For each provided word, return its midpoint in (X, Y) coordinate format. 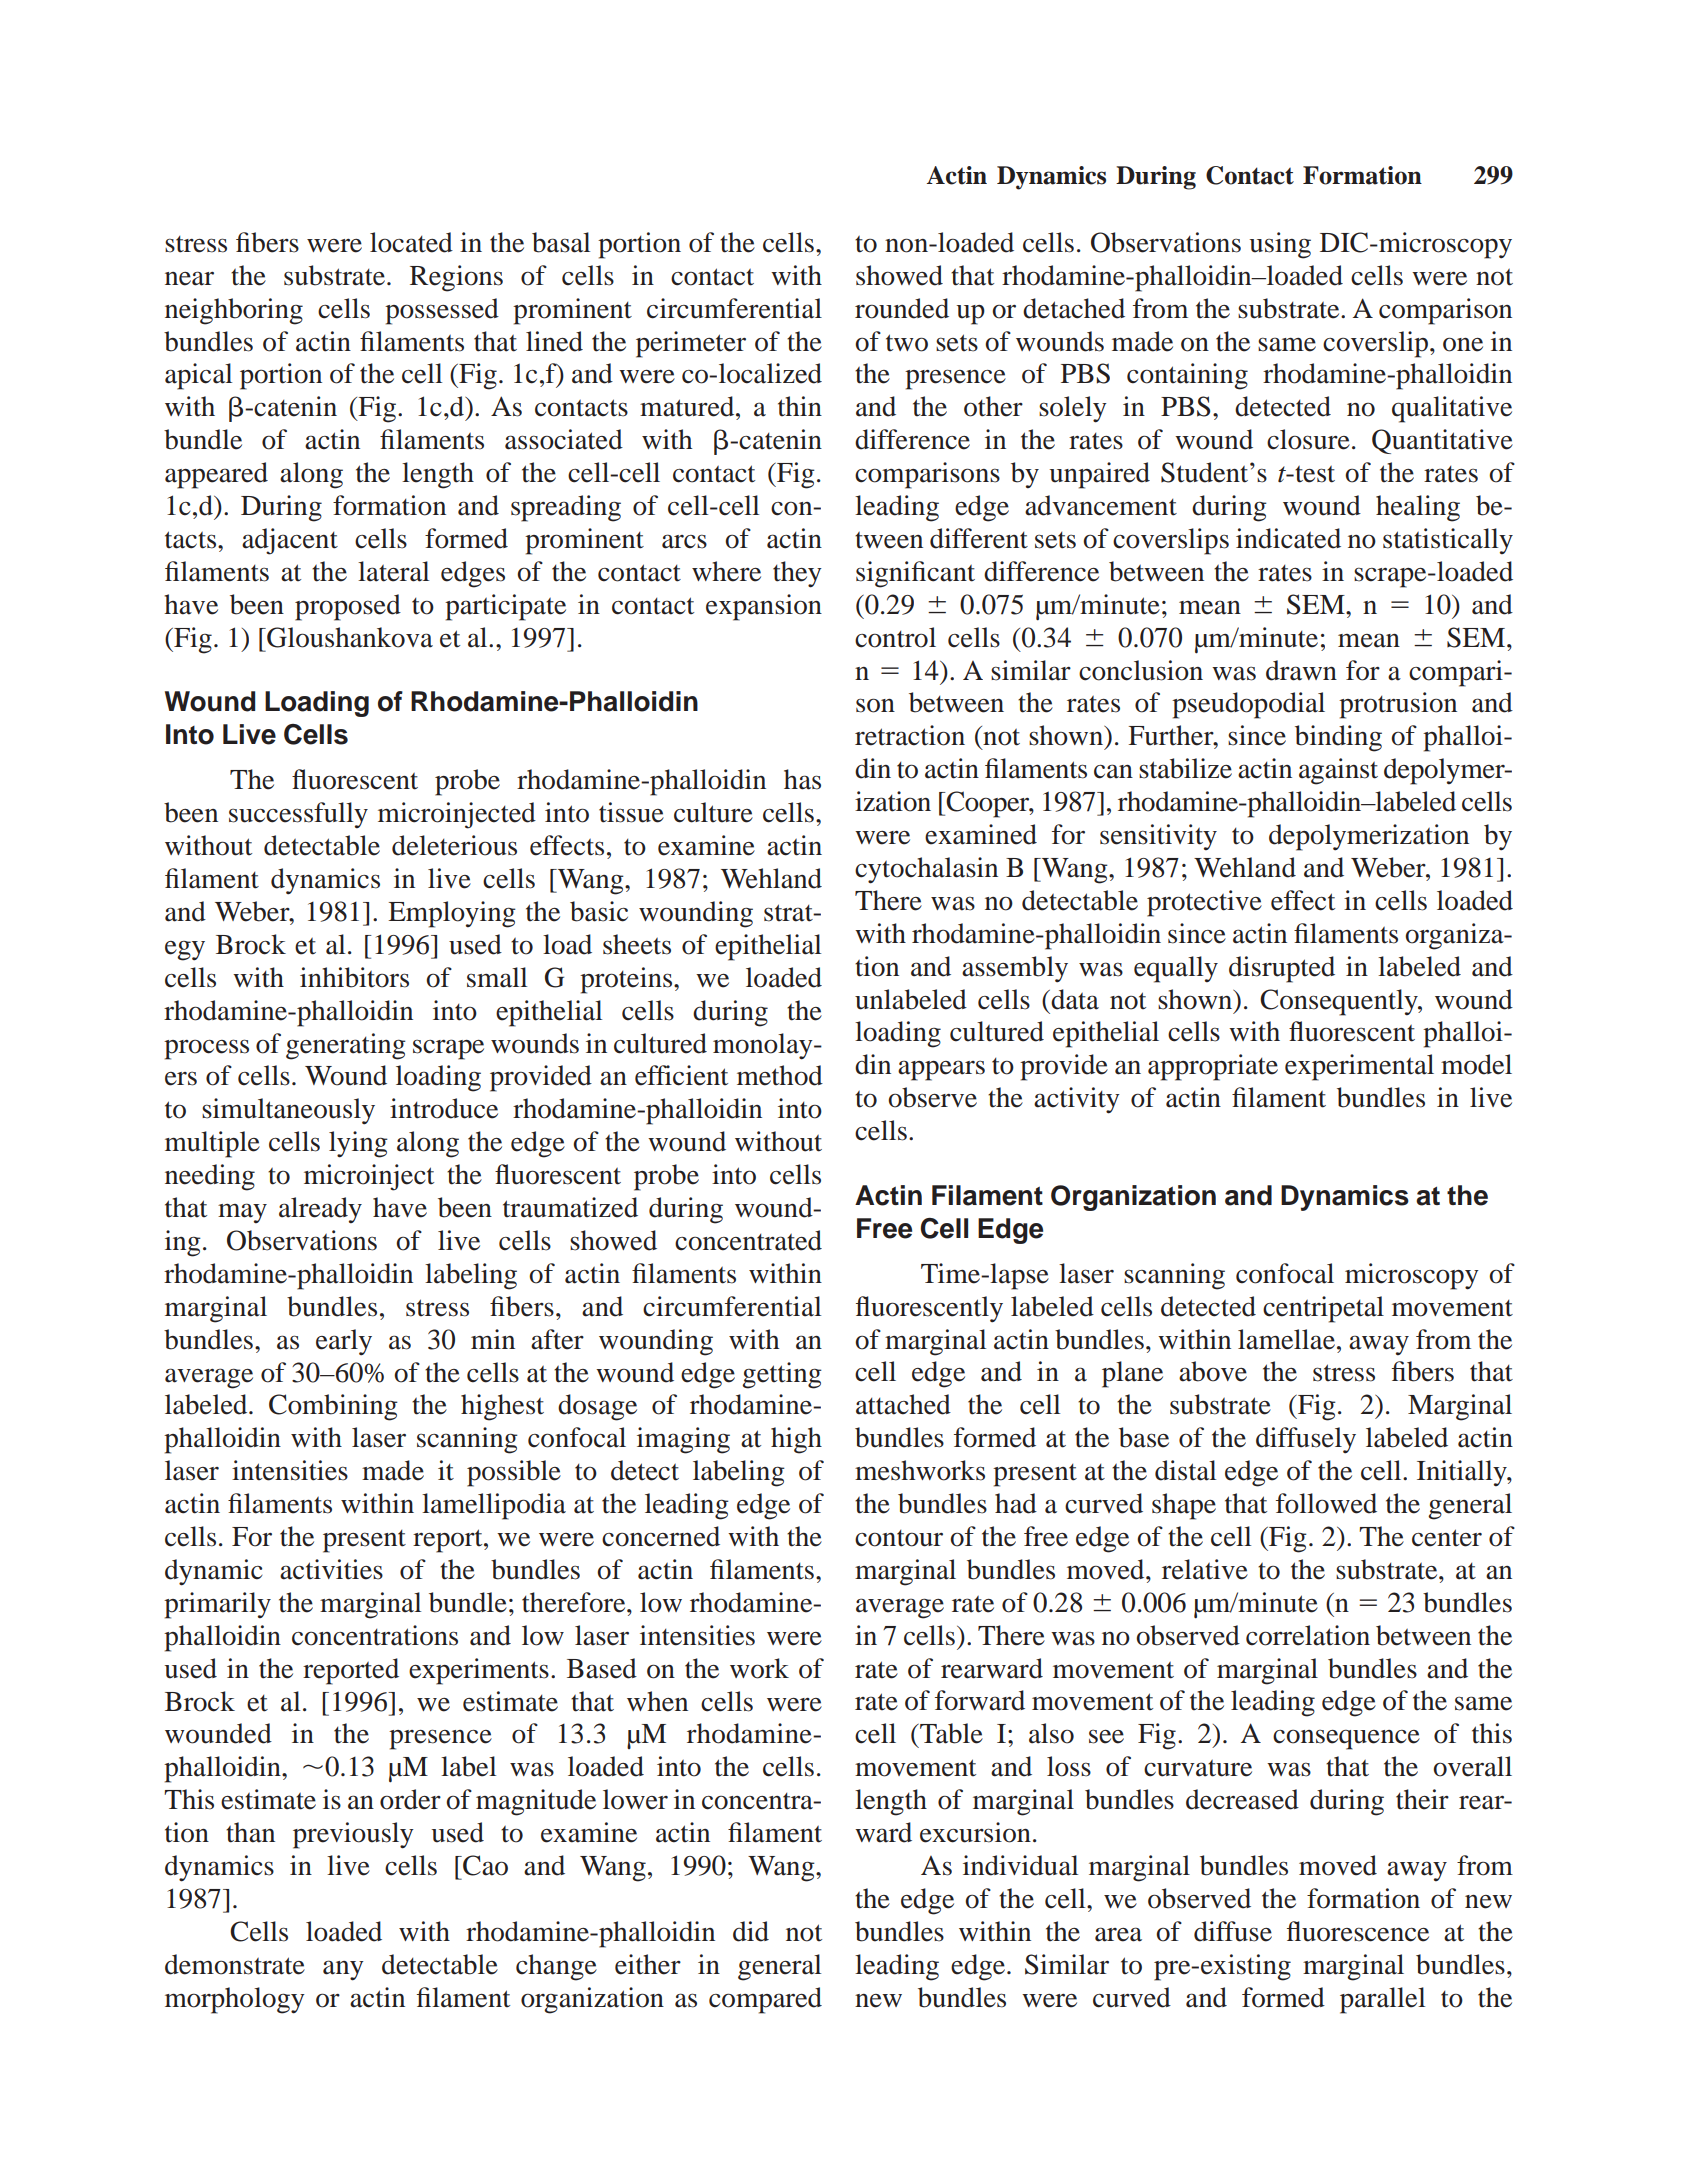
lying (358, 1144)
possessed (442, 311)
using (1280, 245)
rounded (902, 308)
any (343, 1970)
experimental (1359, 1067)
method (780, 1075)
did (751, 1931)
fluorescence (1358, 1931)
